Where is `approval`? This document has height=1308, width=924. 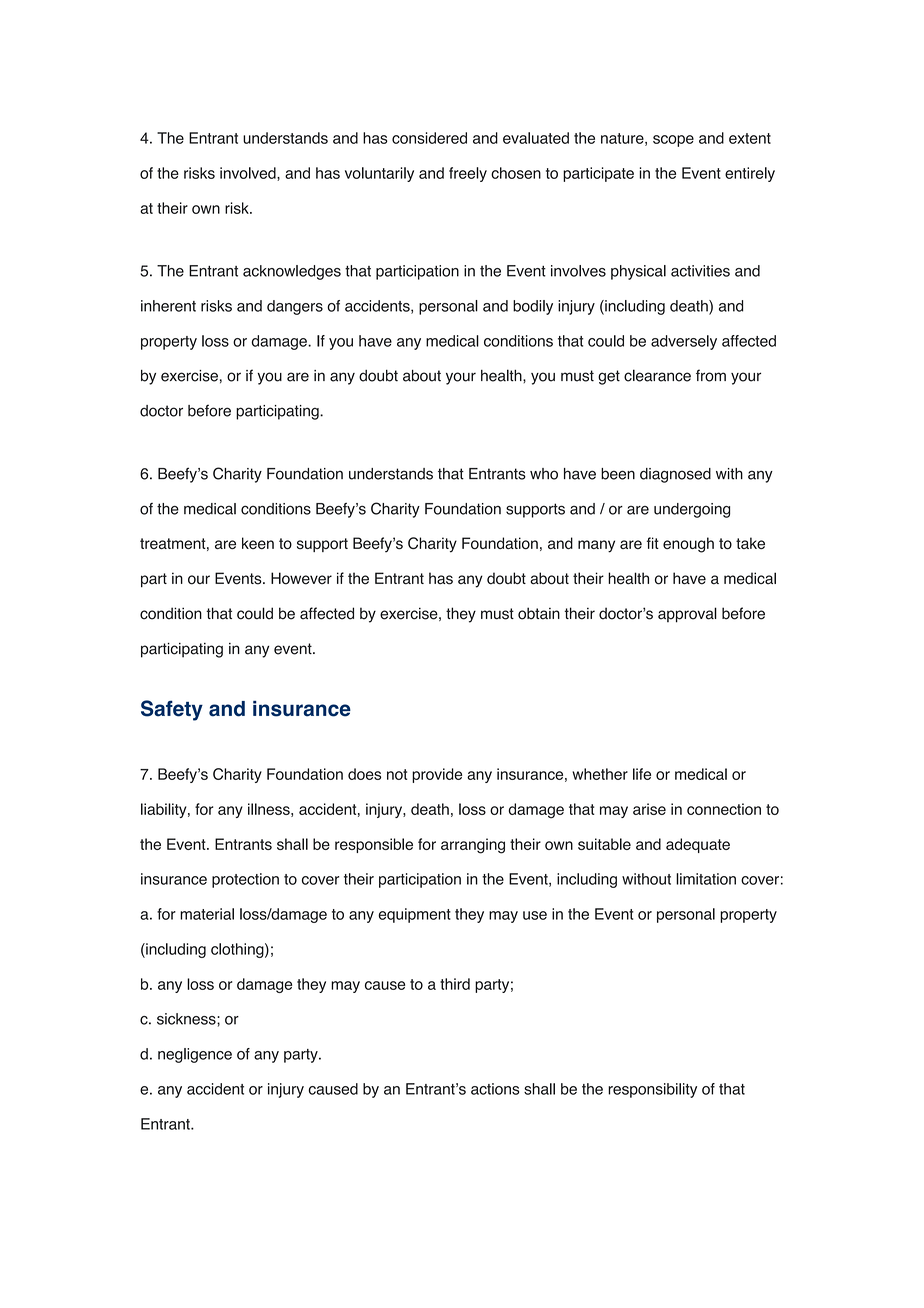 approval is located at coordinates (687, 615).
